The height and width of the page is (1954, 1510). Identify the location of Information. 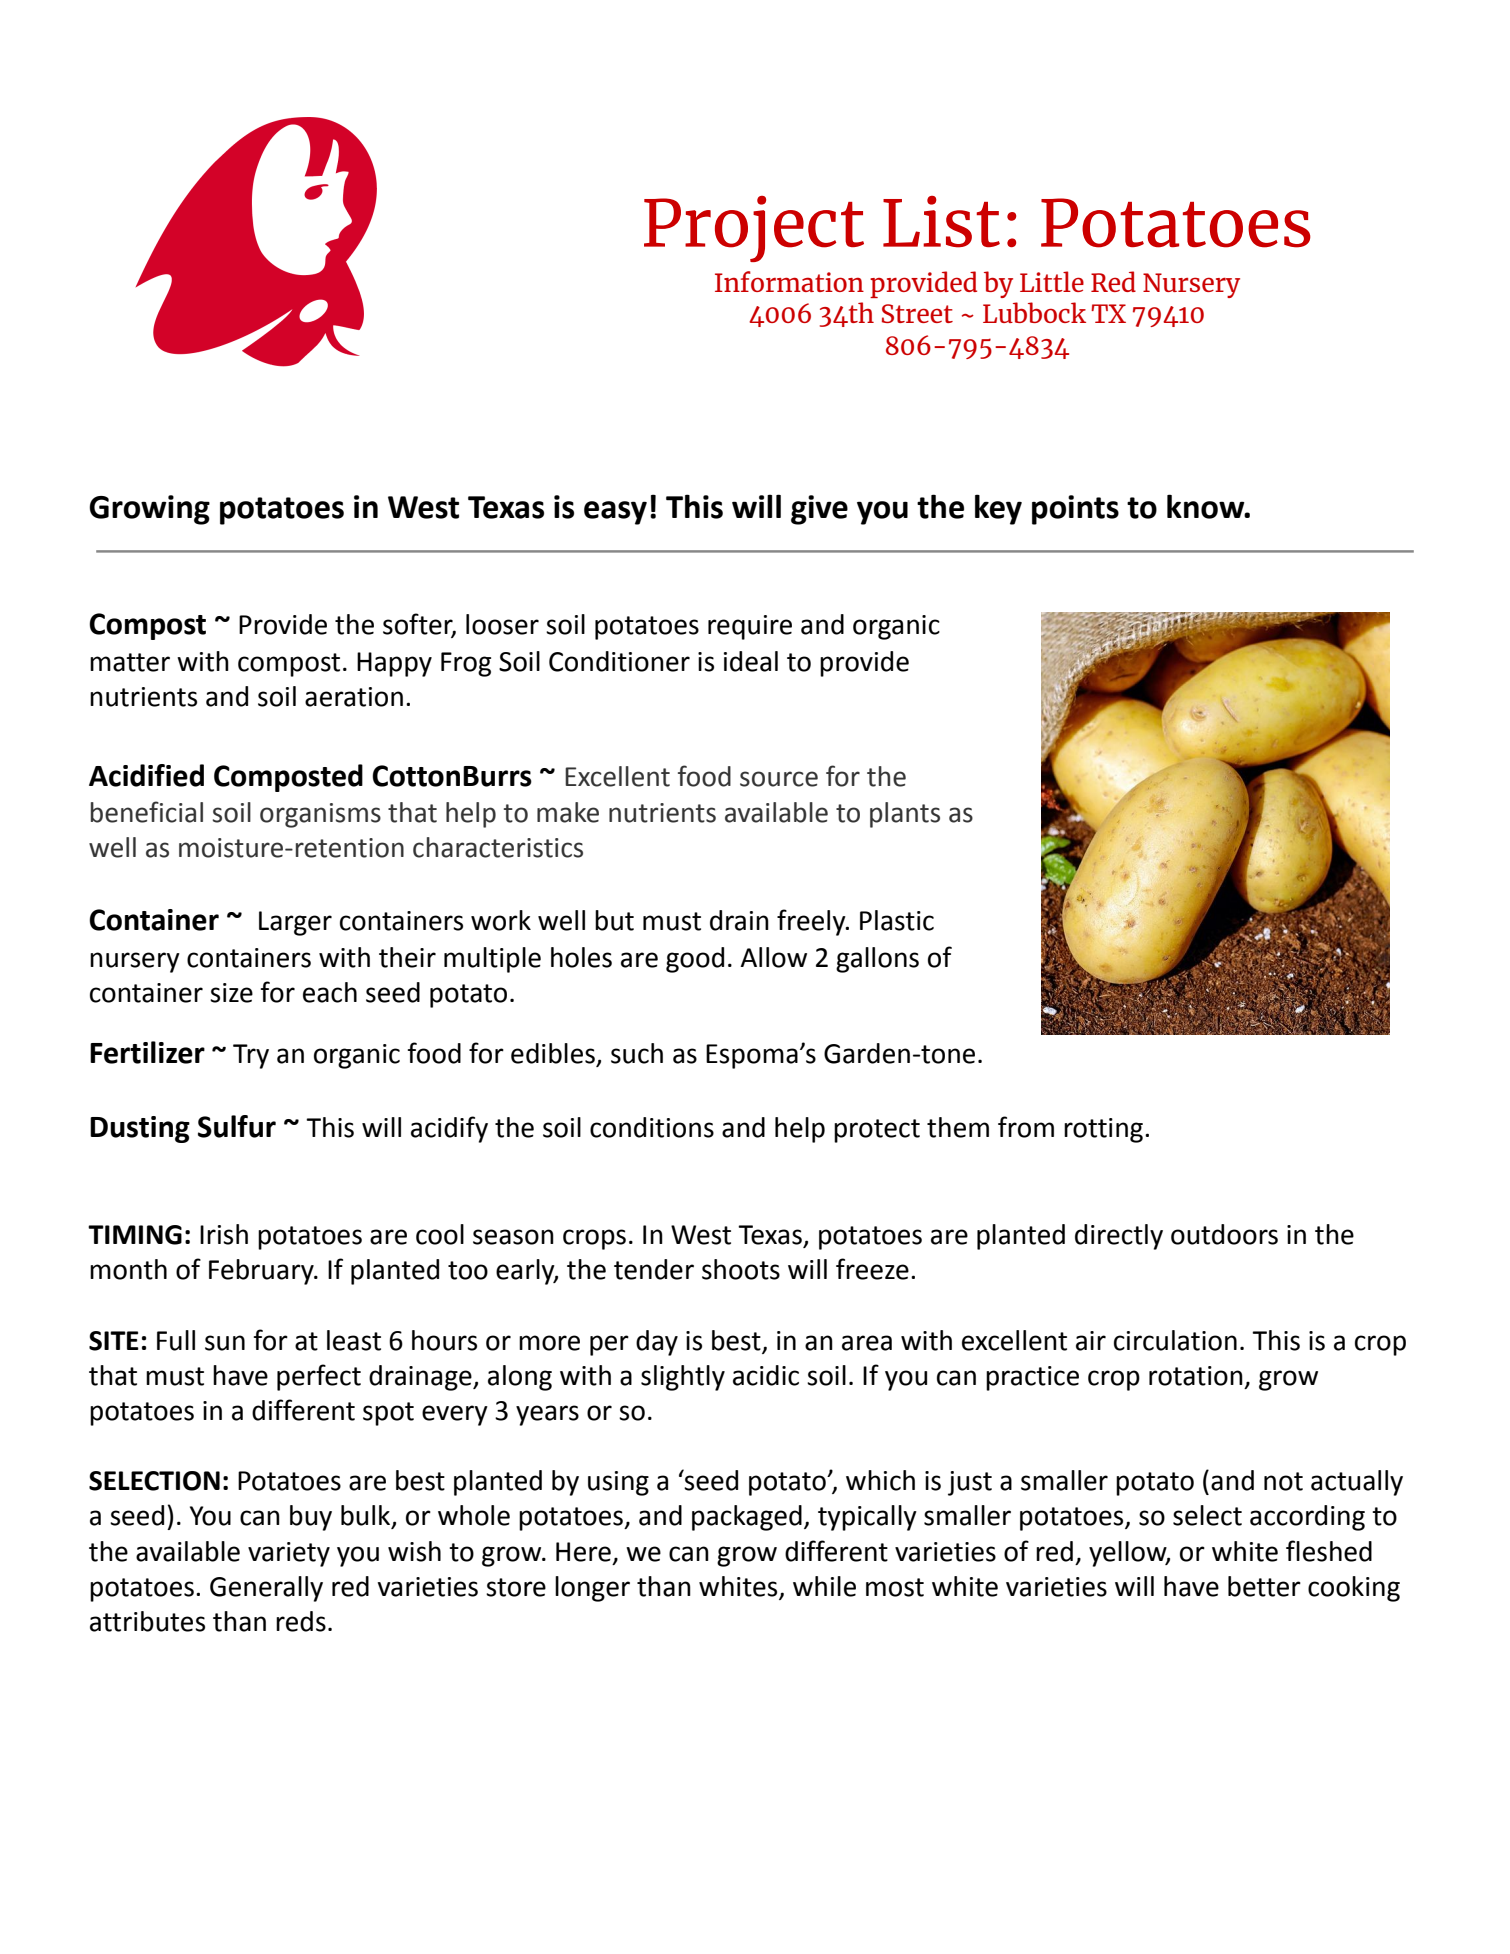
(789, 281).
